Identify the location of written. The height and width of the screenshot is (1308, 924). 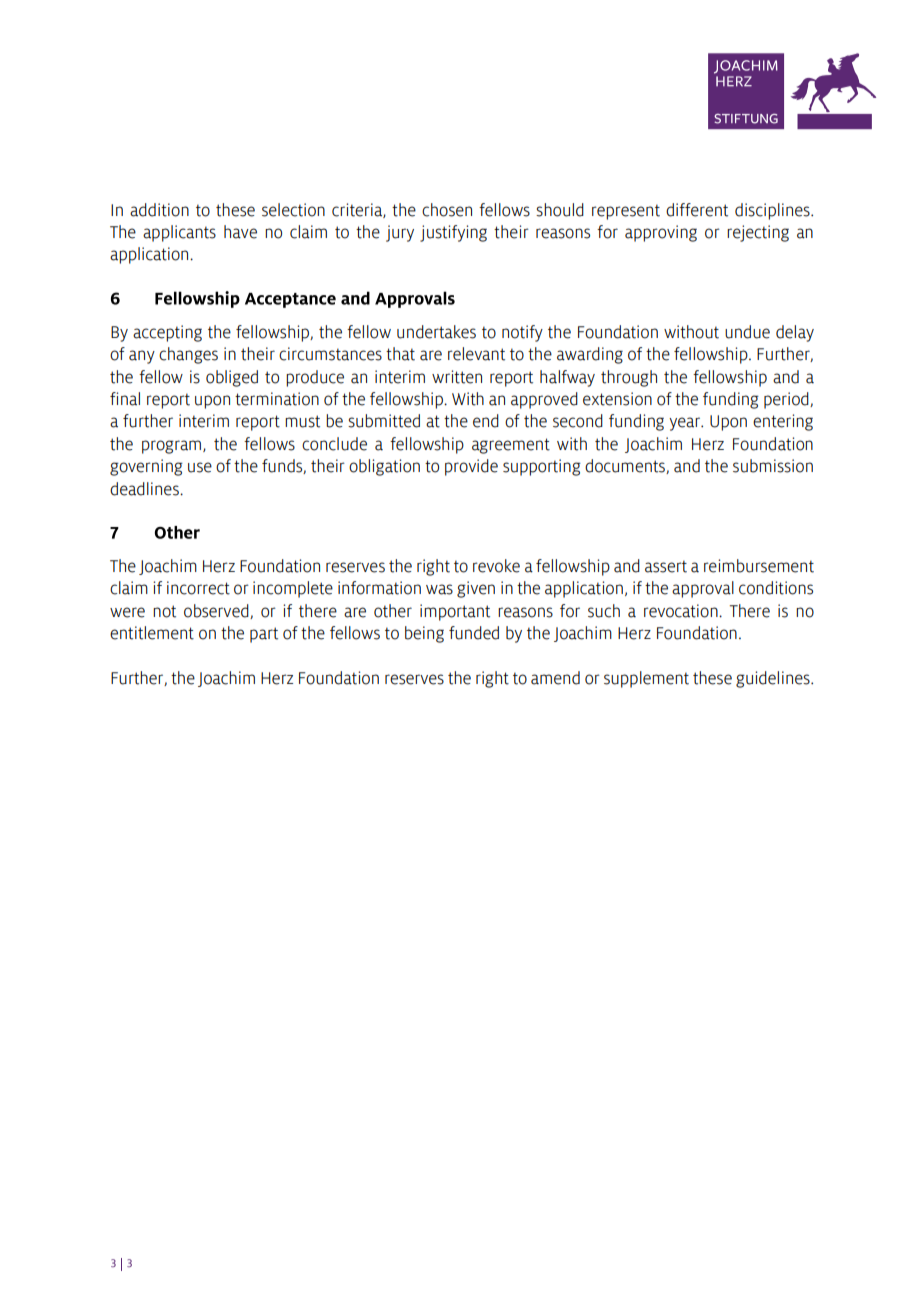
(457, 377).
